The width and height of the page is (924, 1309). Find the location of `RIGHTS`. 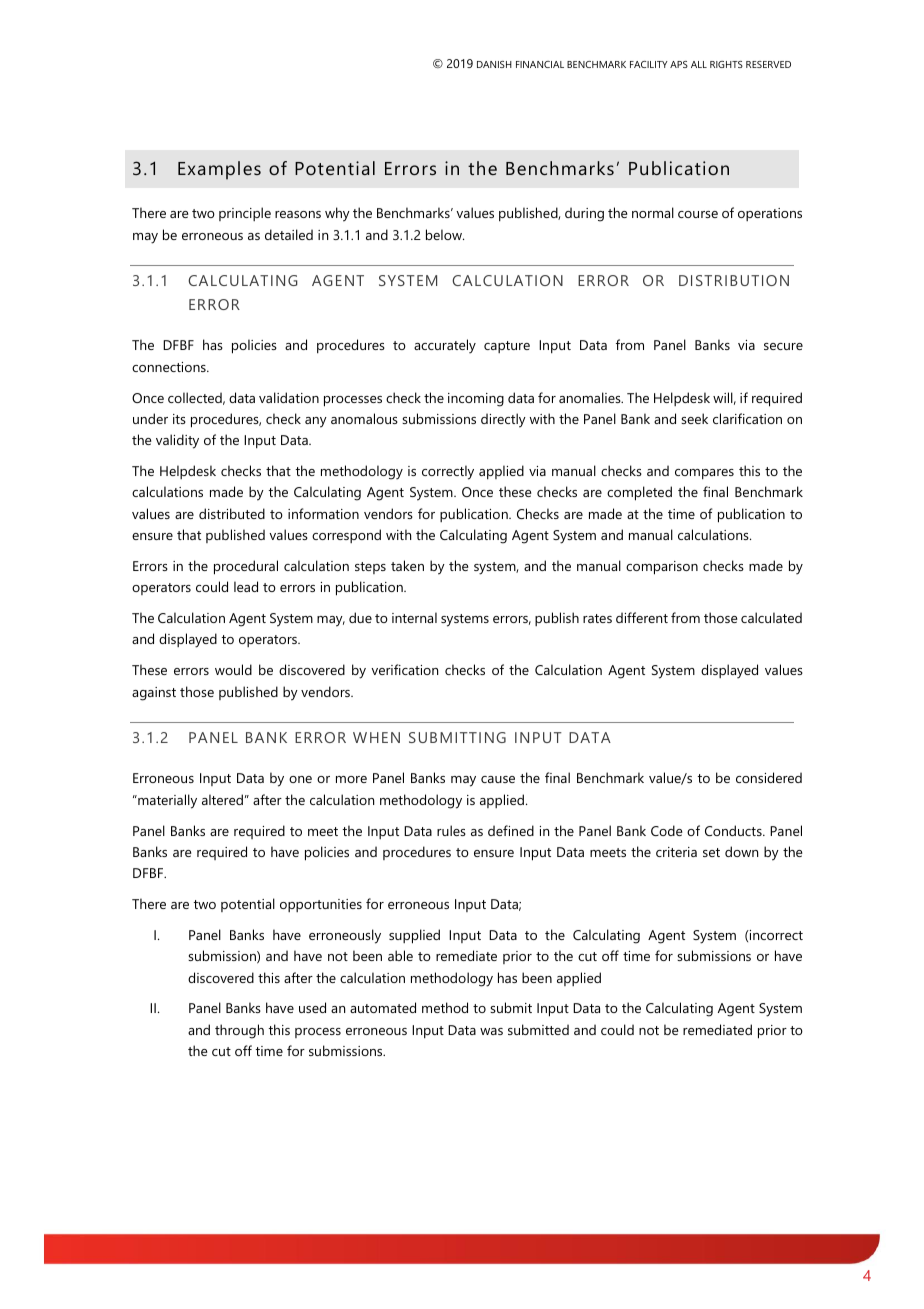

RIGHTS is located at coordinates (726, 64).
